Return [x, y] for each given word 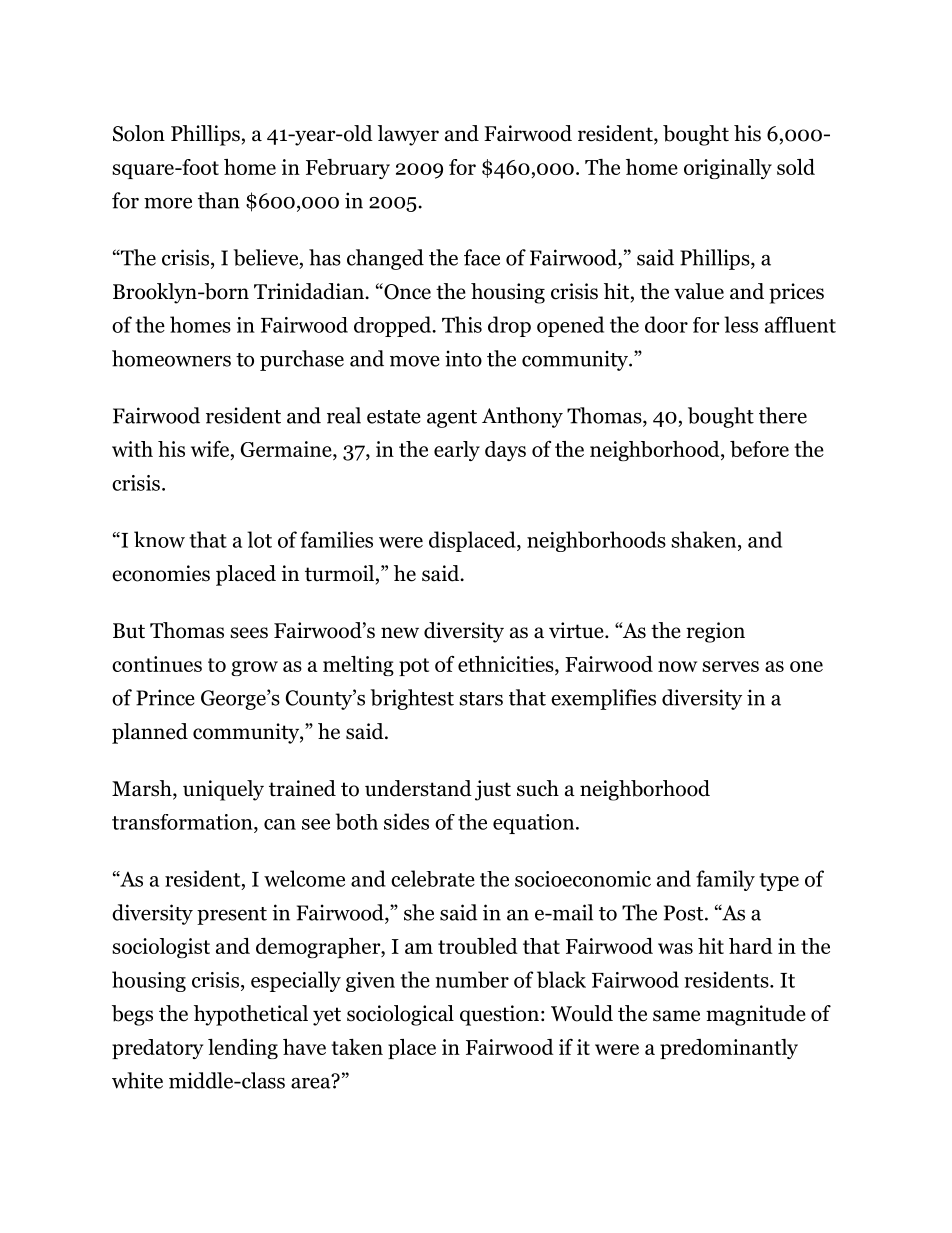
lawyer [408, 135]
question [499, 1015]
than [219, 200]
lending [243, 1049]
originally [728, 169]
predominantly [729, 1049]
